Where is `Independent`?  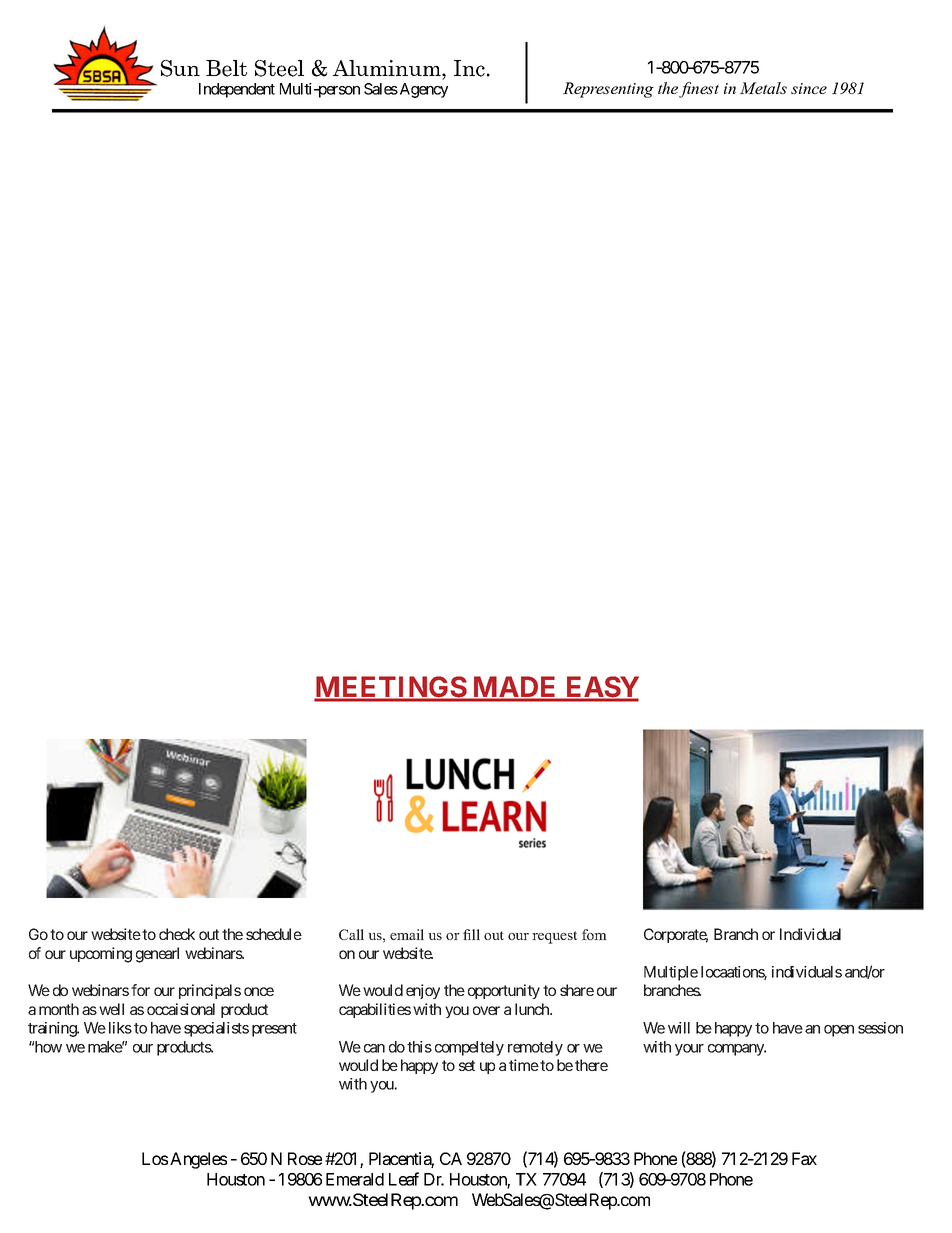
Independent is located at coordinates (237, 90).
